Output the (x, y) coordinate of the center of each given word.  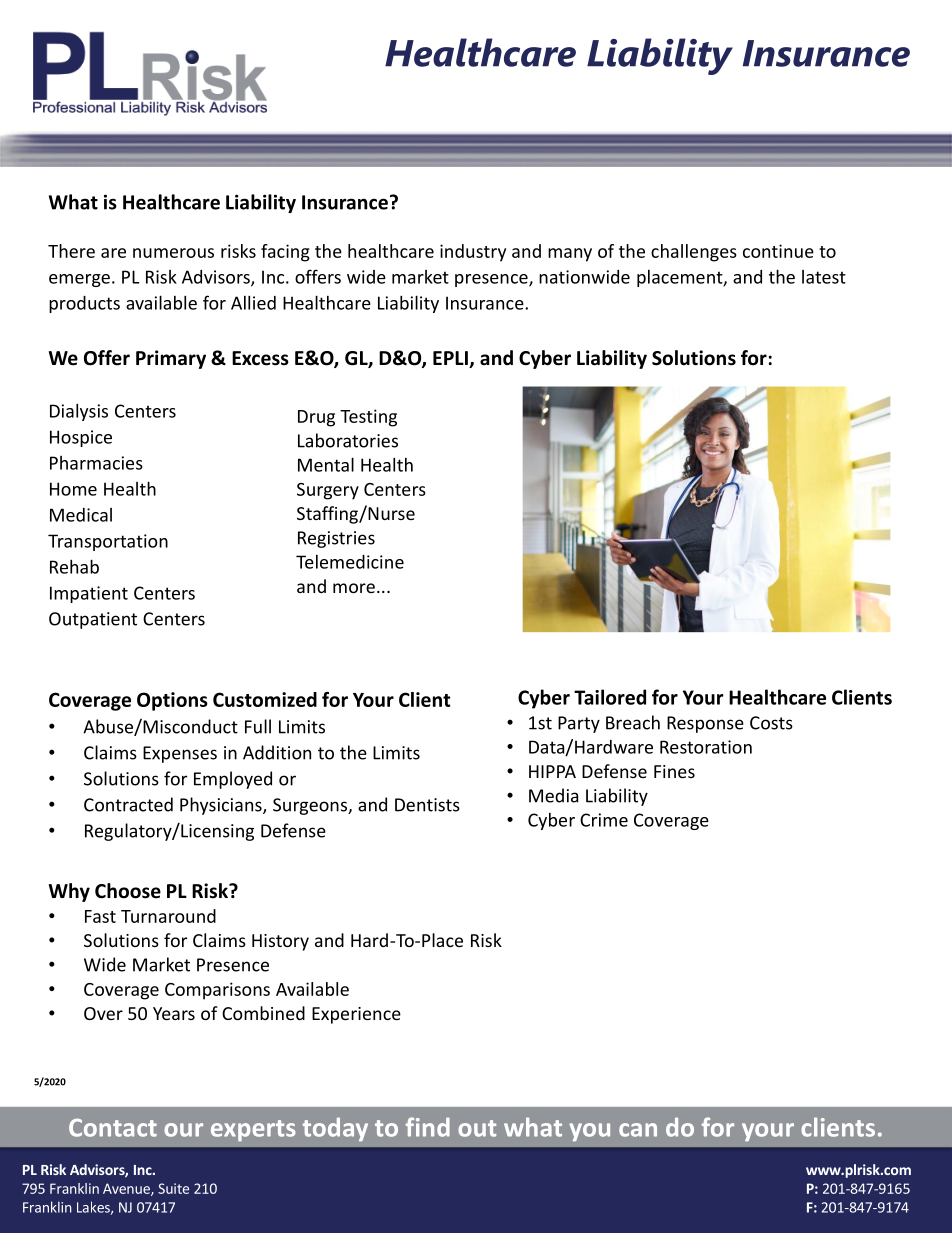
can (638, 1130)
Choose (128, 891)
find (428, 1127)
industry (473, 253)
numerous (173, 253)
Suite (173, 1188)
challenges (694, 253)
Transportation (108, 542)
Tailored (610, 697)
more (354, 588)
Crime (604, 820)
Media (553, 795)
